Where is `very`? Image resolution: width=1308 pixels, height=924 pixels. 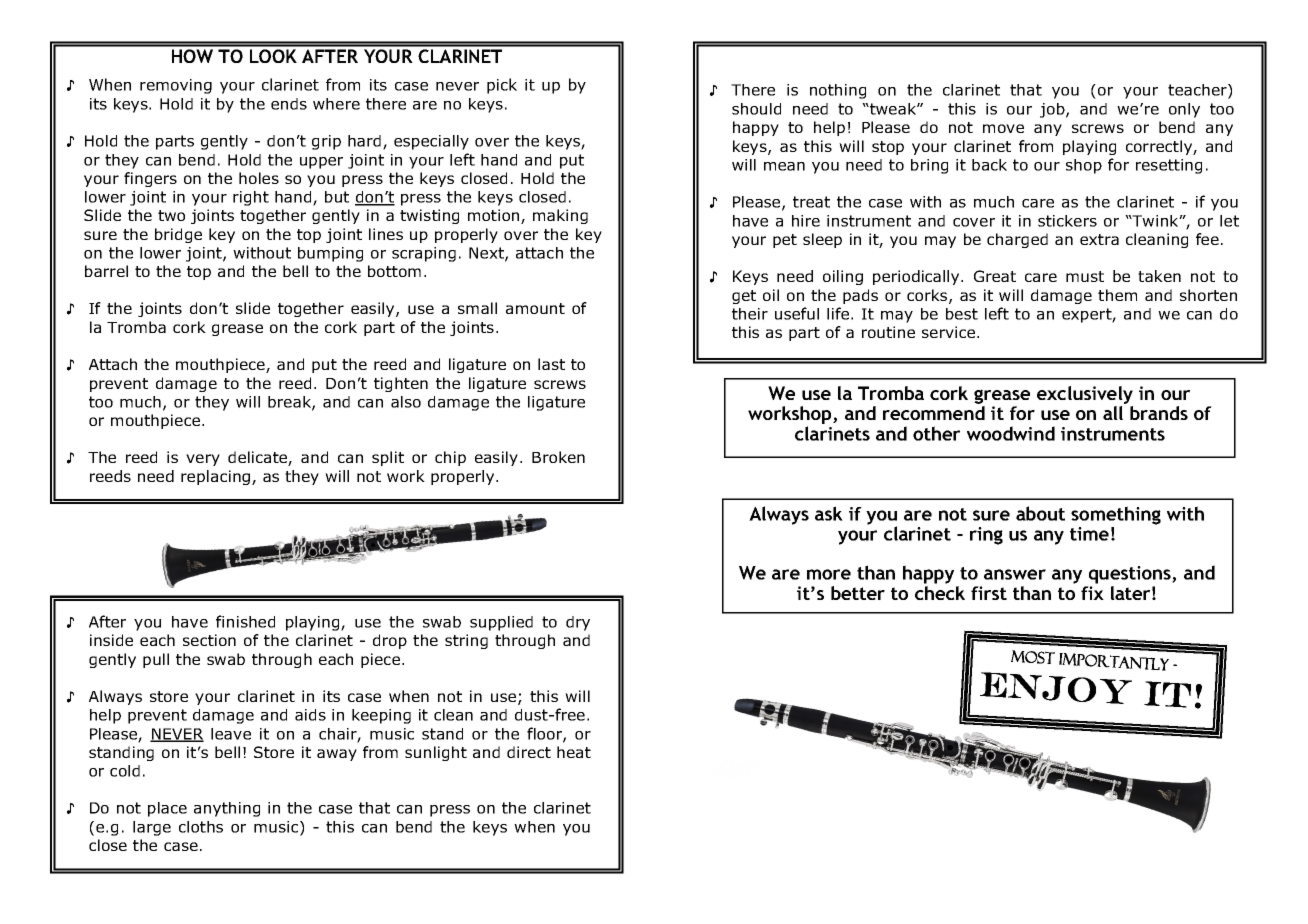
very is located at coordinates (203, 460).
